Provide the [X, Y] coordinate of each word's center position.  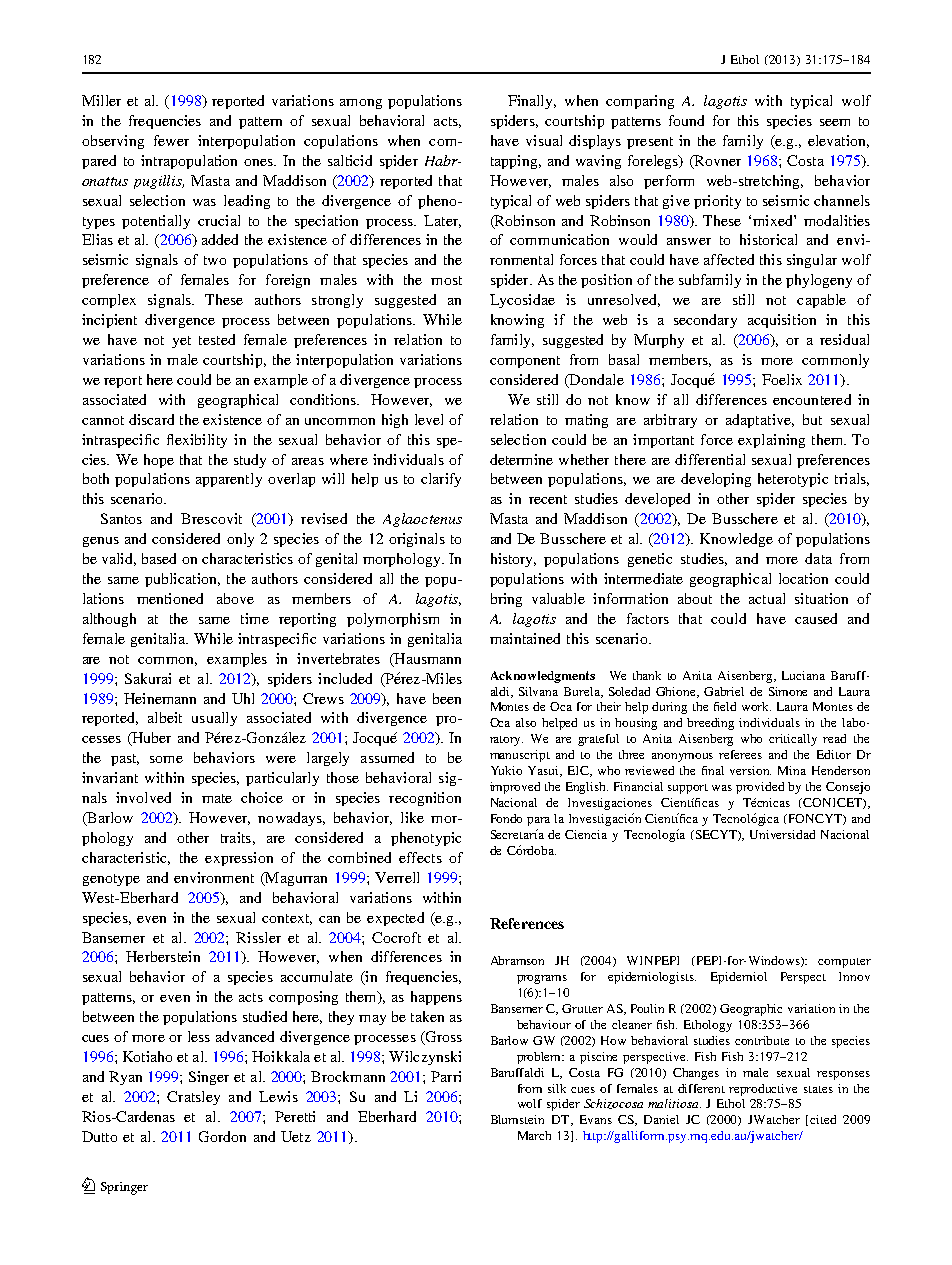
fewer [171, 140]
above [235, 598]
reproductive [763, 1090]
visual [544, 140]
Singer [209, 1078]
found [686, 120]
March [534, 1135]
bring [506, 600]
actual [767, 598]
